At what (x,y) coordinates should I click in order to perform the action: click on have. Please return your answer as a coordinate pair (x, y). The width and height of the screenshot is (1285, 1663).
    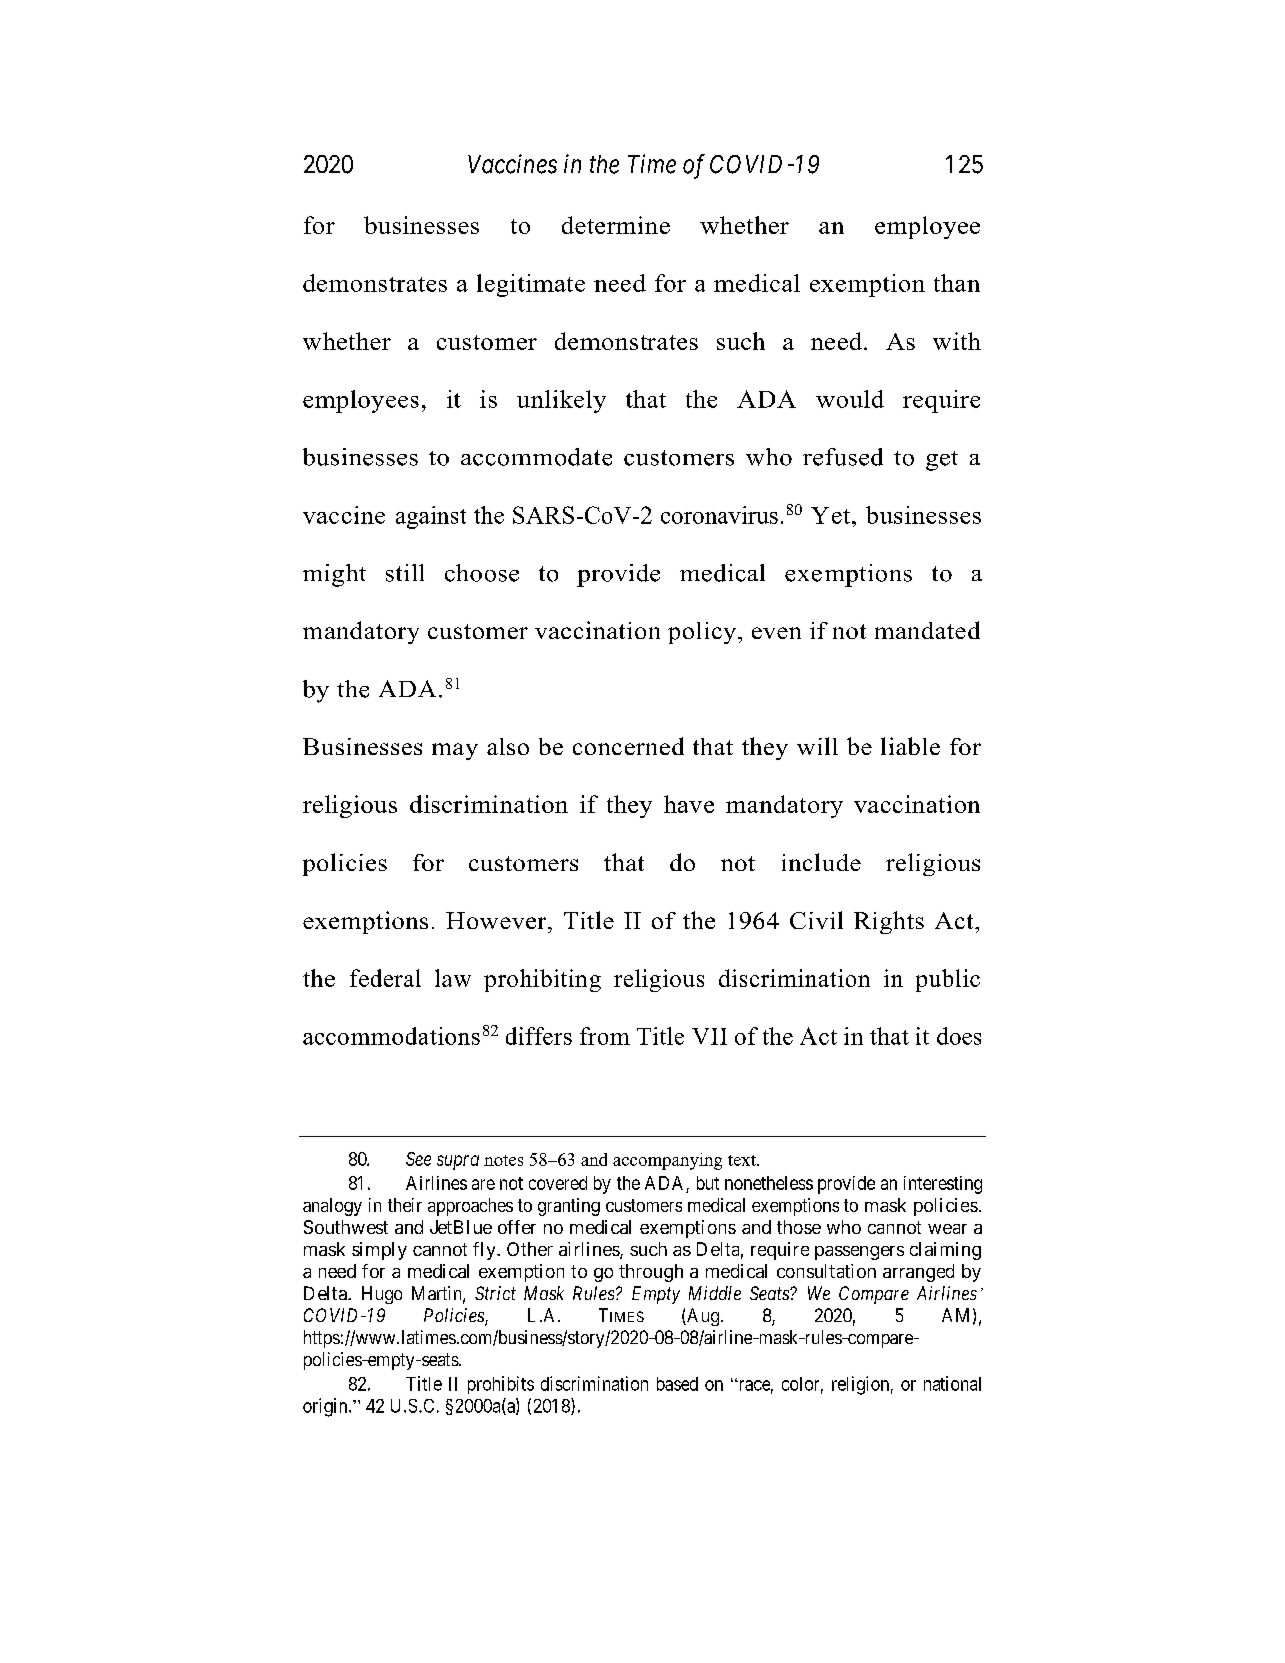
    Looking at the image, I should click on (689, 804).
